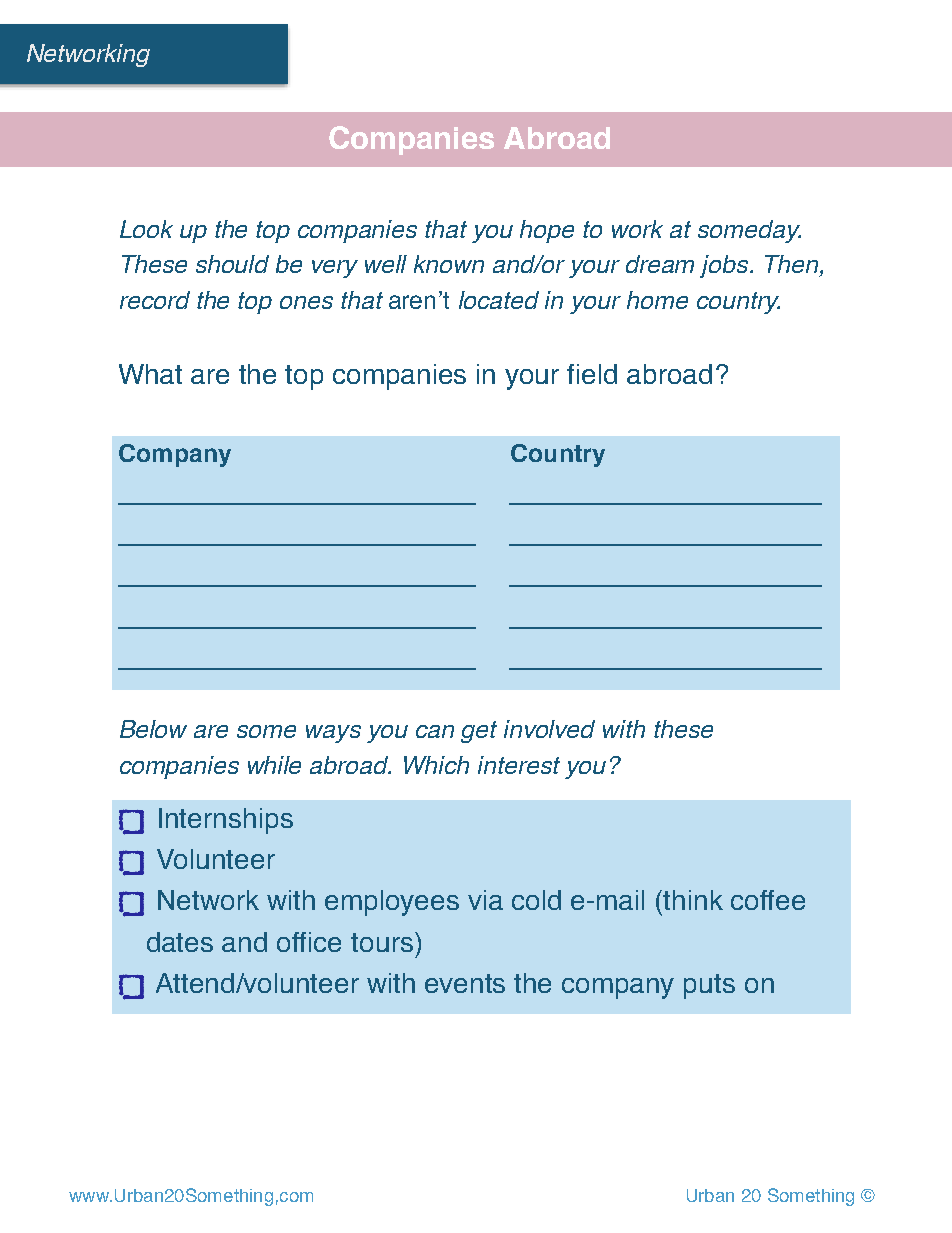 The image size is (952, 1233). What do you see at coordinates (479, 732) in the screenshot?
I see `get` at bounding box center [479, 732].
